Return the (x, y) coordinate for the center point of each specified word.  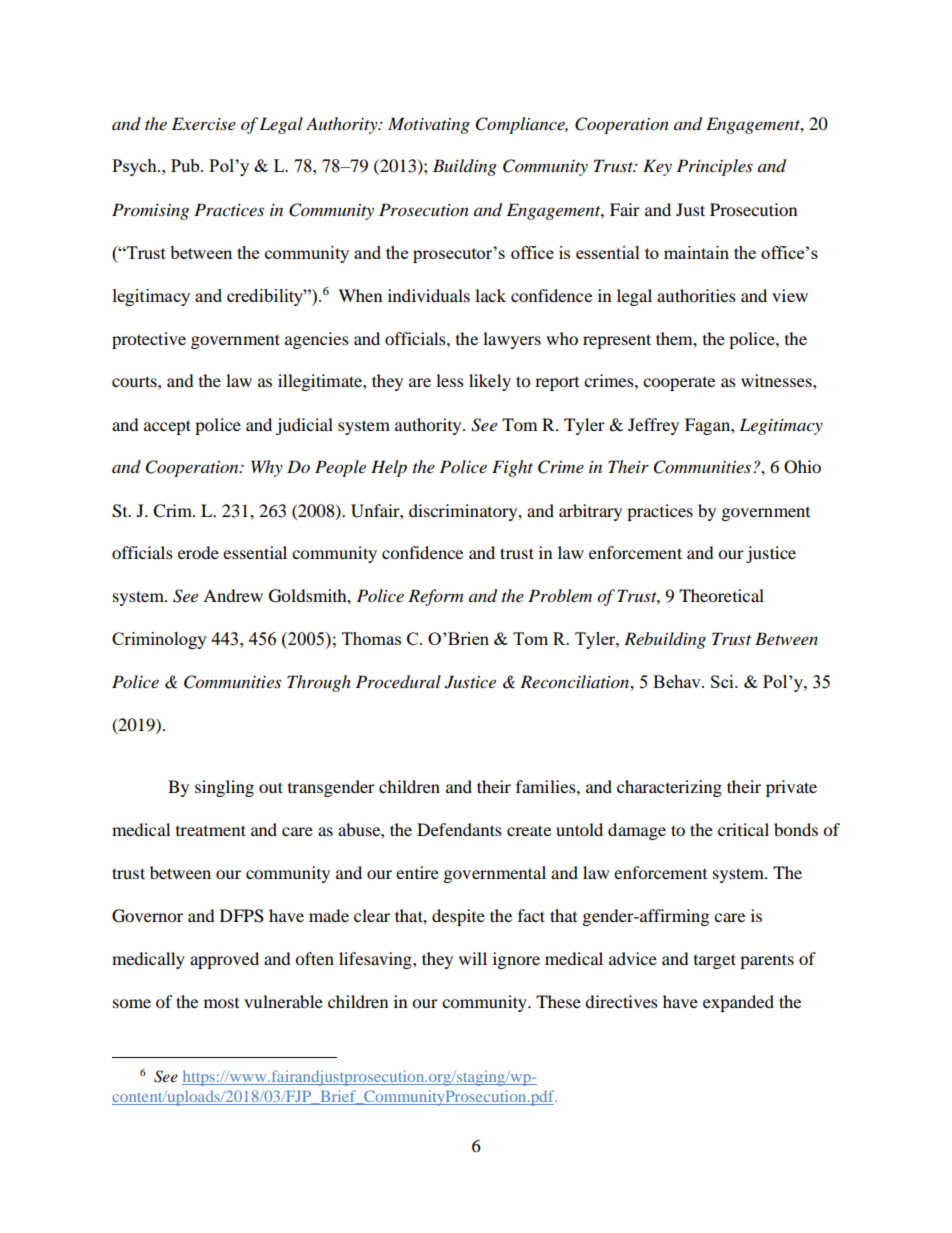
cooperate (679, 384)
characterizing (669, 788)
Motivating (429, 125)
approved (224, 960)
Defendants (459, 829)
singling (224, 788)
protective (149, 340)
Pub (186, 165)
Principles (715, 167)
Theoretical (721, 595)
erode (198, 552)
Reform (435, 597)
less (450, 380)
